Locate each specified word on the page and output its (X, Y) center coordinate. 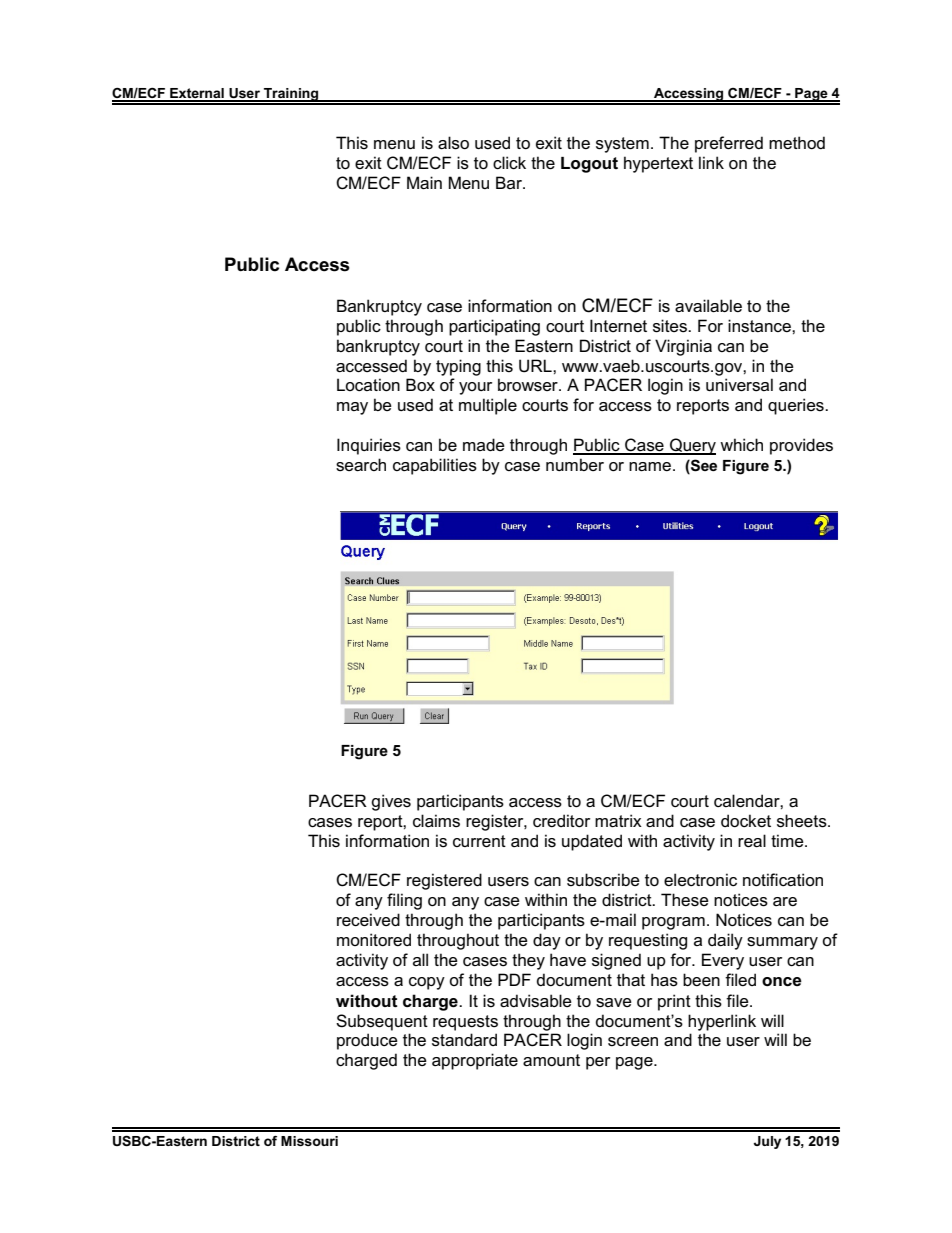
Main (424, 183)
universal (739, 385)
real (752, 841)
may (352, 408)
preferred (729, 144)
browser (529, 385)
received (368, 920)
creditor (561, 820)
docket (746, 820)
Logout (589, 165)
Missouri (309, 1141)
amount (551, 1060)
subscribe (603, 880)
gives (391, 802)
